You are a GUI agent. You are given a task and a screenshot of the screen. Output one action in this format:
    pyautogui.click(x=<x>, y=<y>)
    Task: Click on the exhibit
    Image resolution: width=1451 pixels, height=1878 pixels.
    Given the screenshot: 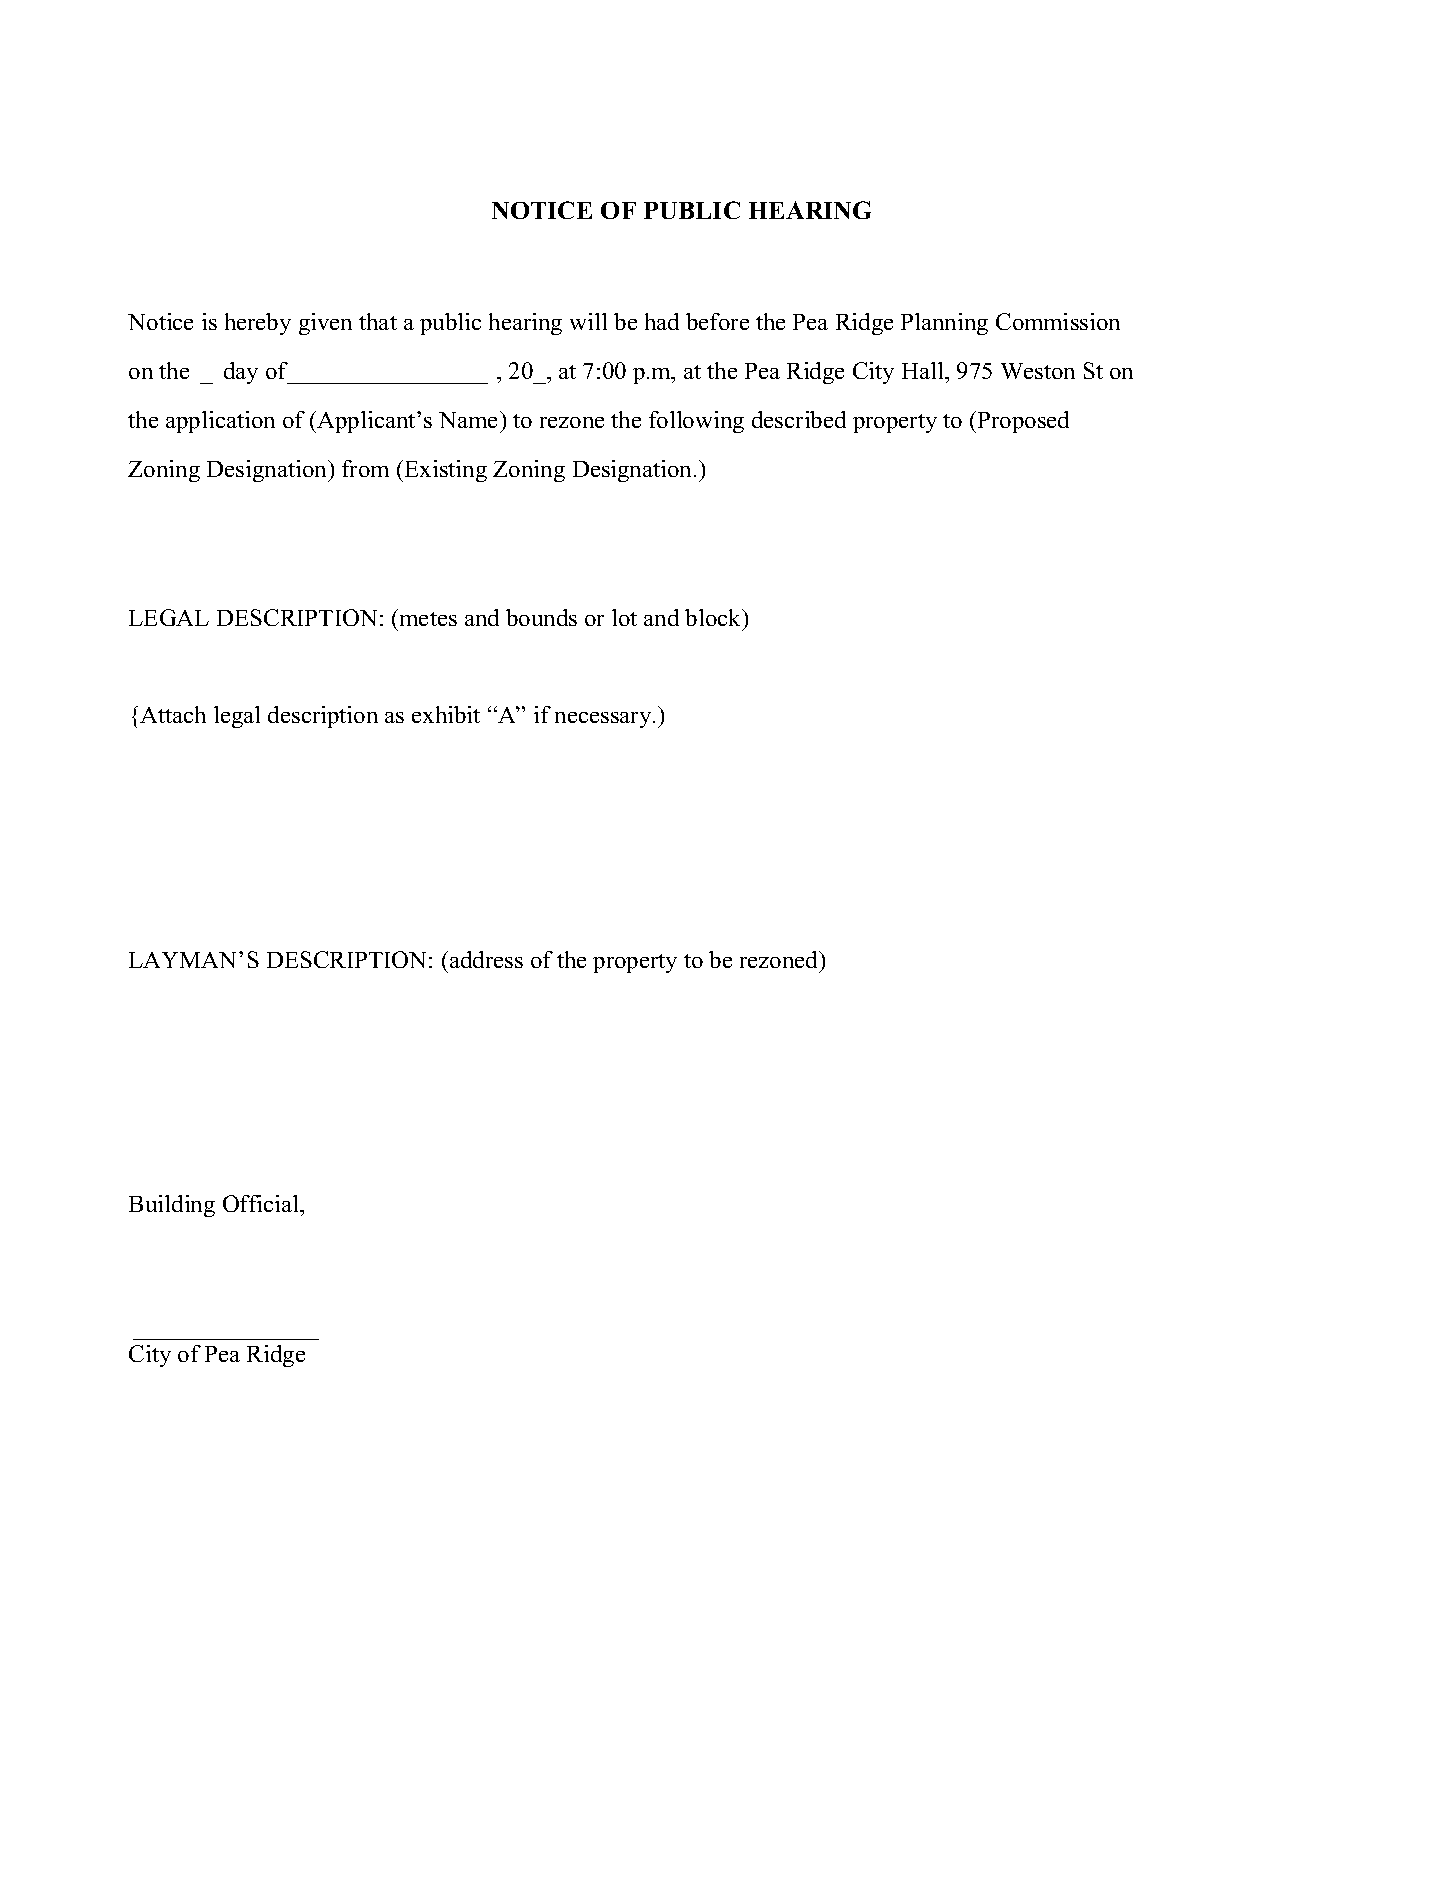 What is the action you would take?
    pyautogui.click(x=446, y=714)
